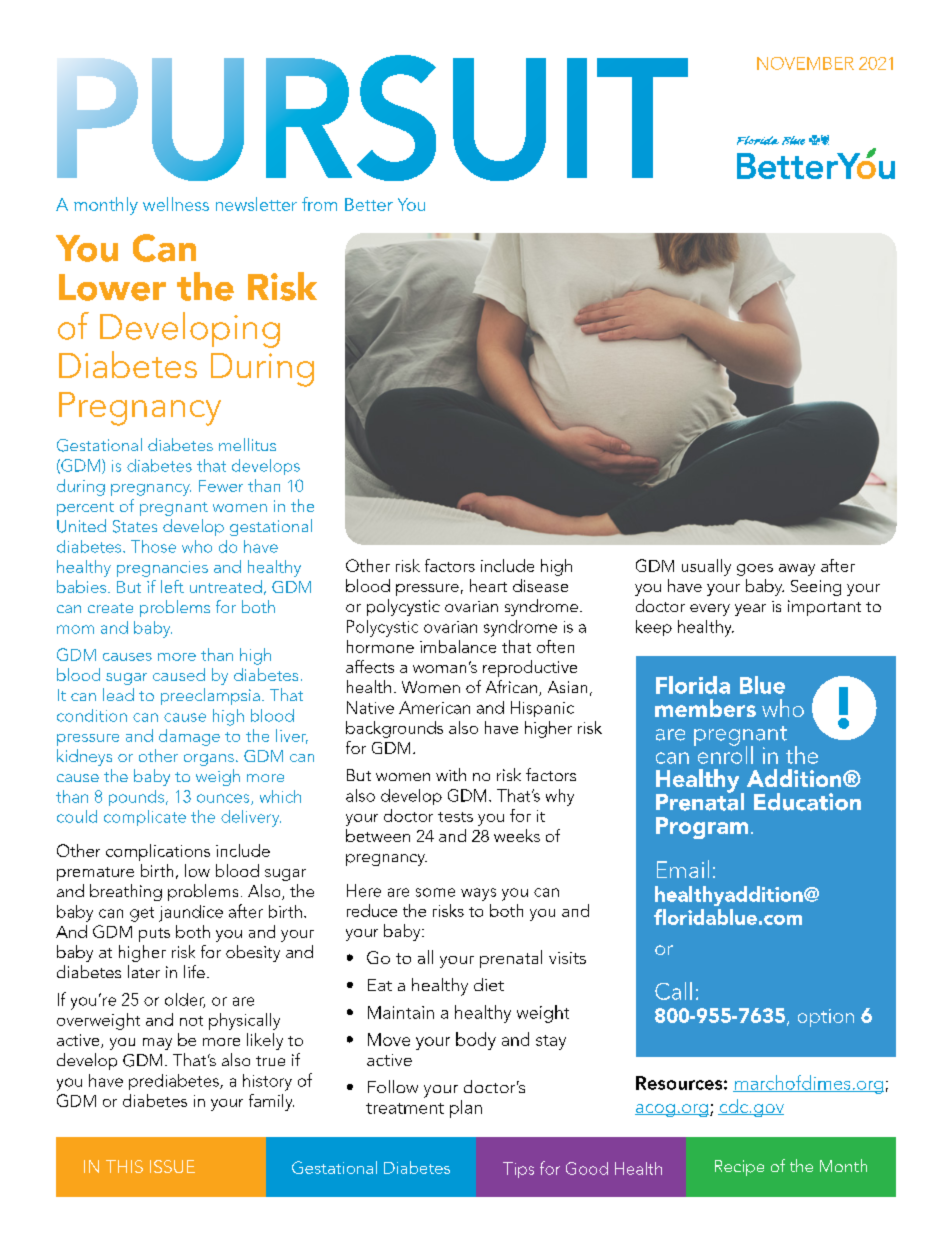  Describe the element at coordinates (488, 585) in the image. I see `heart` at that location.
